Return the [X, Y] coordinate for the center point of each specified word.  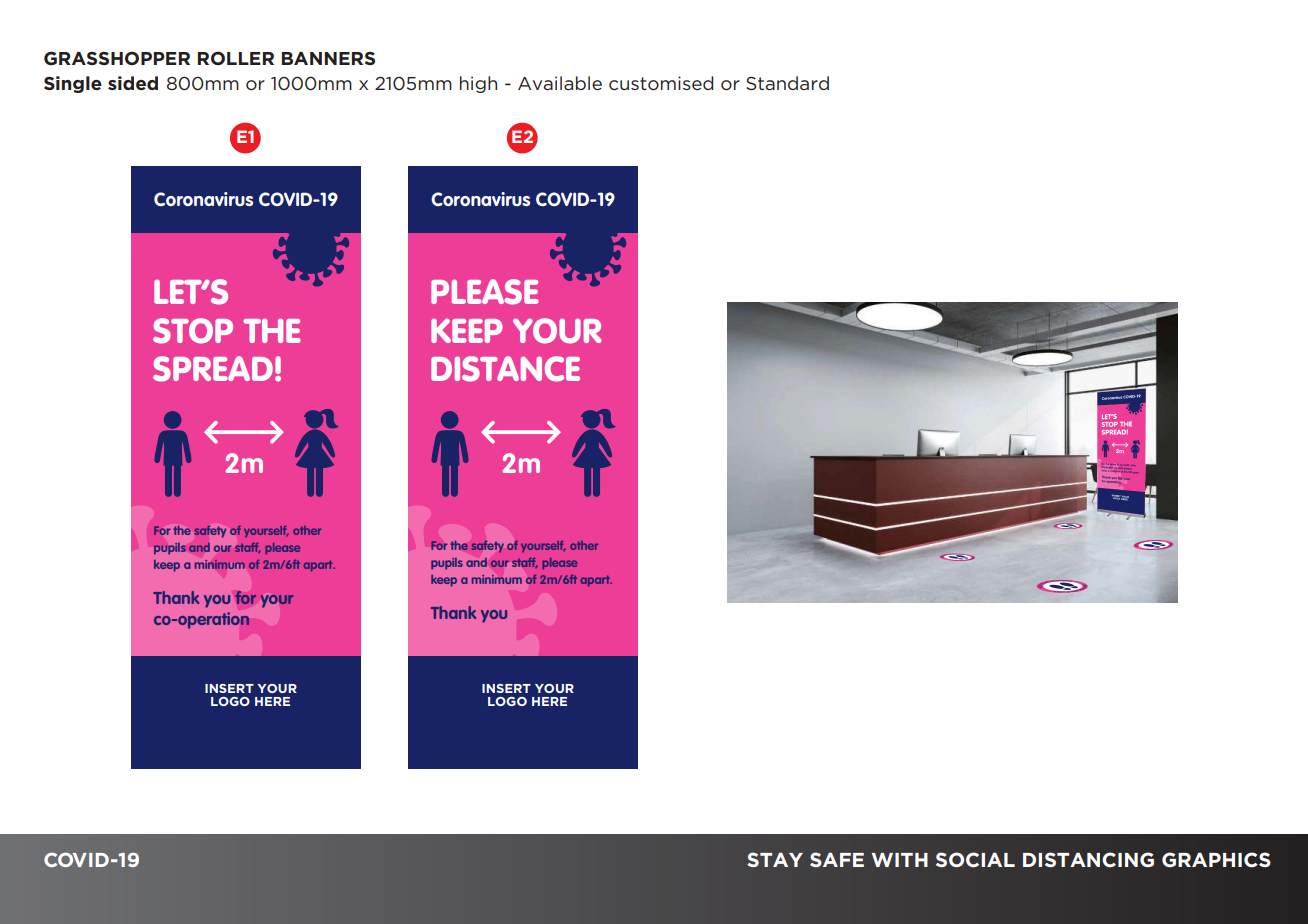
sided [133, 83]
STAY [775, 859]
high [478, 84]
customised [661, 83]
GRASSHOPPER [117, 58]
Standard [787, 83]
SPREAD [213, 369]
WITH [899, 860]
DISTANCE [505, 369]
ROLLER [236, 58]
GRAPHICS [1216, 860]
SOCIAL [975, 860]
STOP [193, 331]
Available [560, 83]
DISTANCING [1088, 859]
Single [73, 84]
